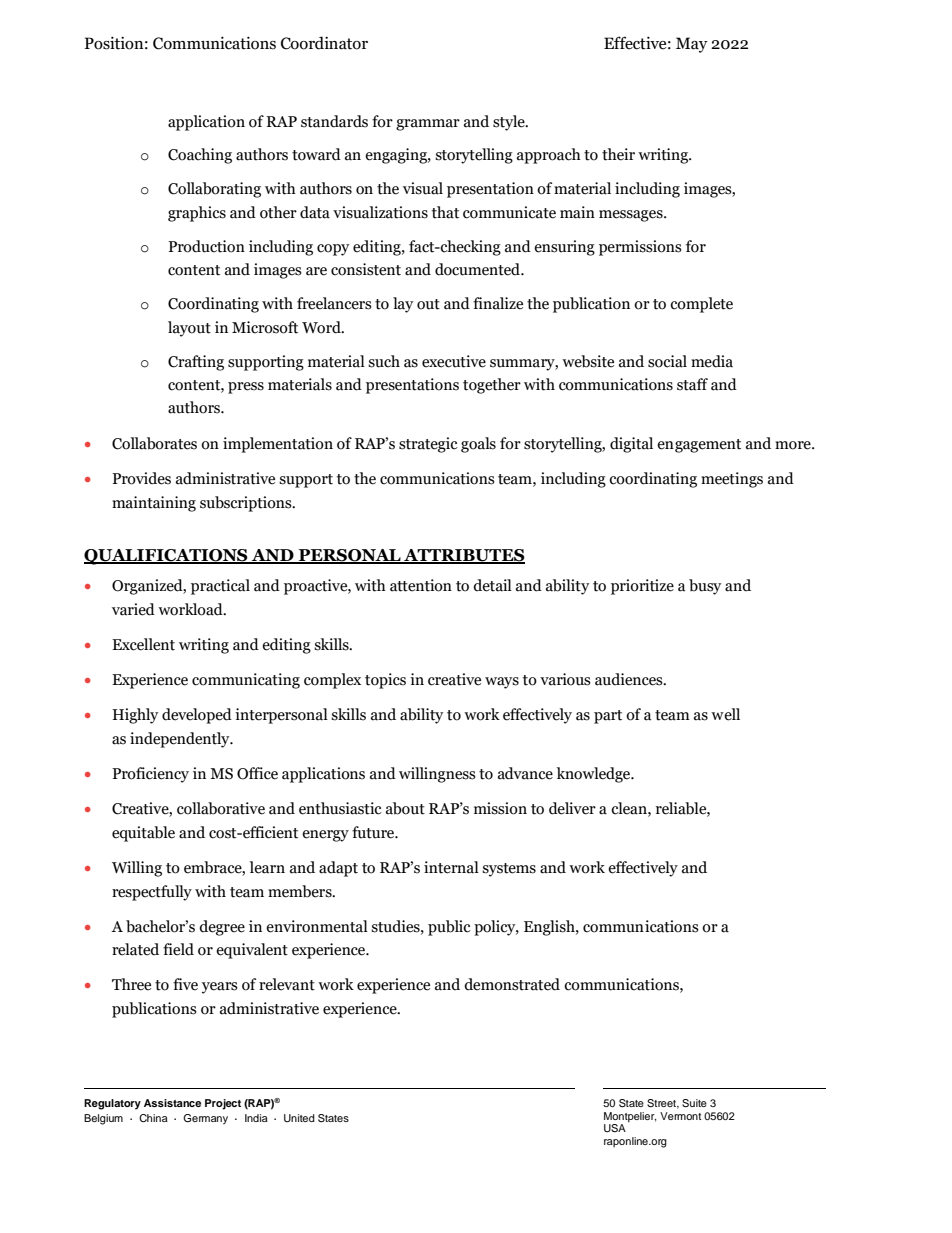 Image resolution: width=952 pixels, height=1233 pixels. What do you see at coordinates (384, 361) in the page?
I see `such` at bounding box center [384, 361].
